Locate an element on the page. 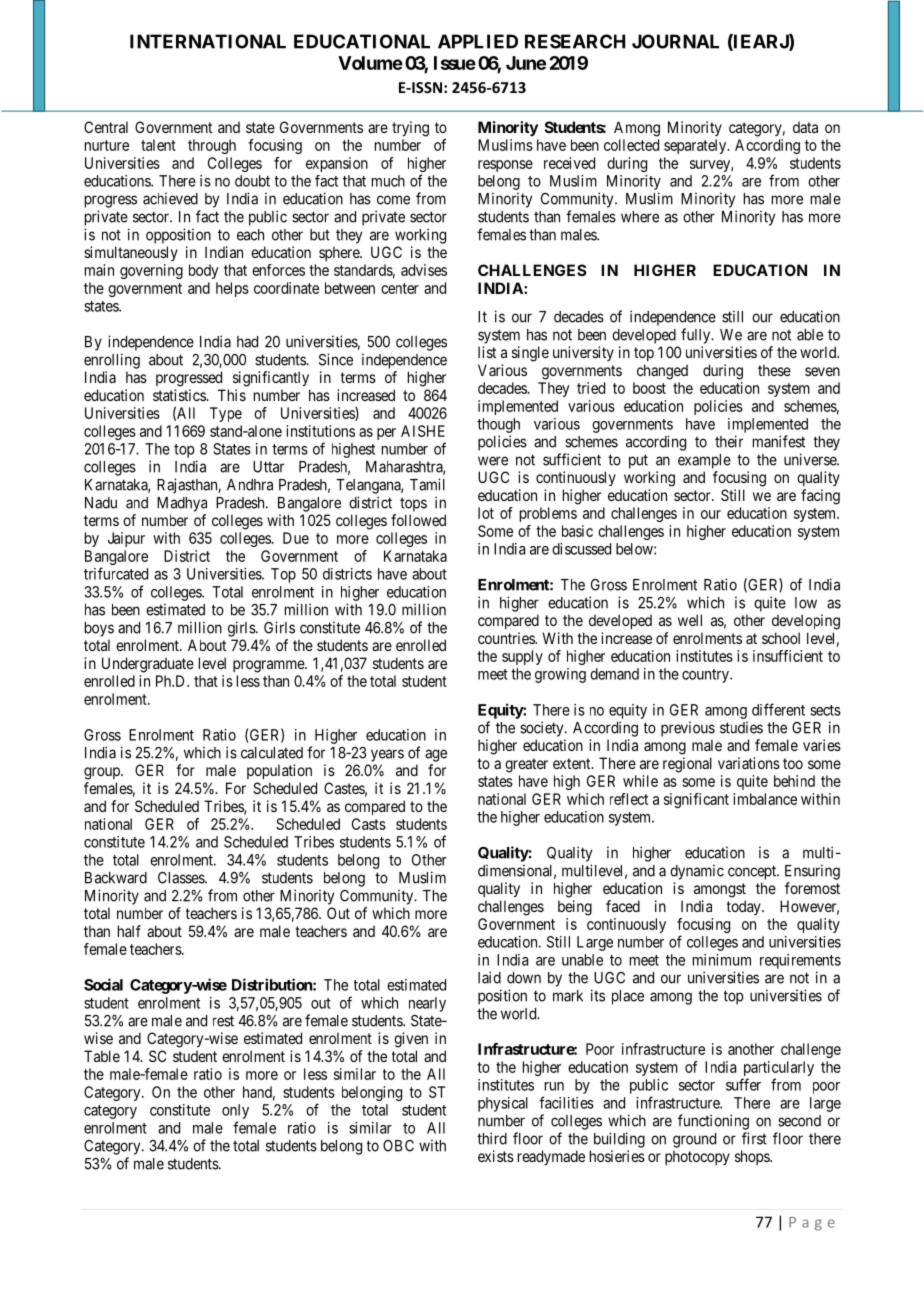 The width and height of the document is (924, 1308). only is located at coordinates (235, 1111).
